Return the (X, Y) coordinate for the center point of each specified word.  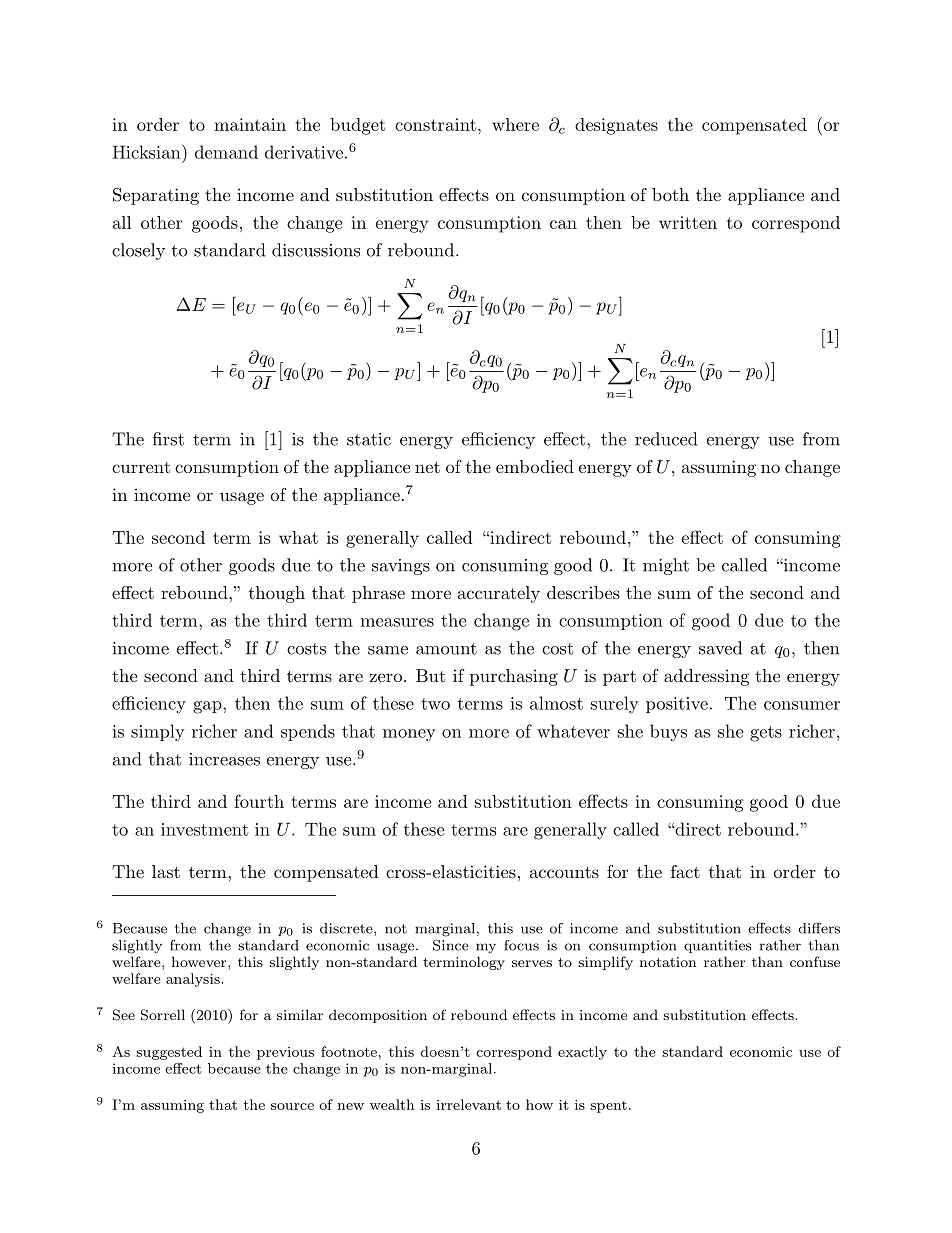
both (670, 194)
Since (451, 945)
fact (685, 871)
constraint (435, 124)
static (369, 439)
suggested (169, 1053)
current (141, 467)
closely (138, 251)
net (427, 467)
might (666, 566)
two (435, 704)
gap (208, 707)
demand (226, 152)
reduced (666, 439)
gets (766, 734)
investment (204, 829)
